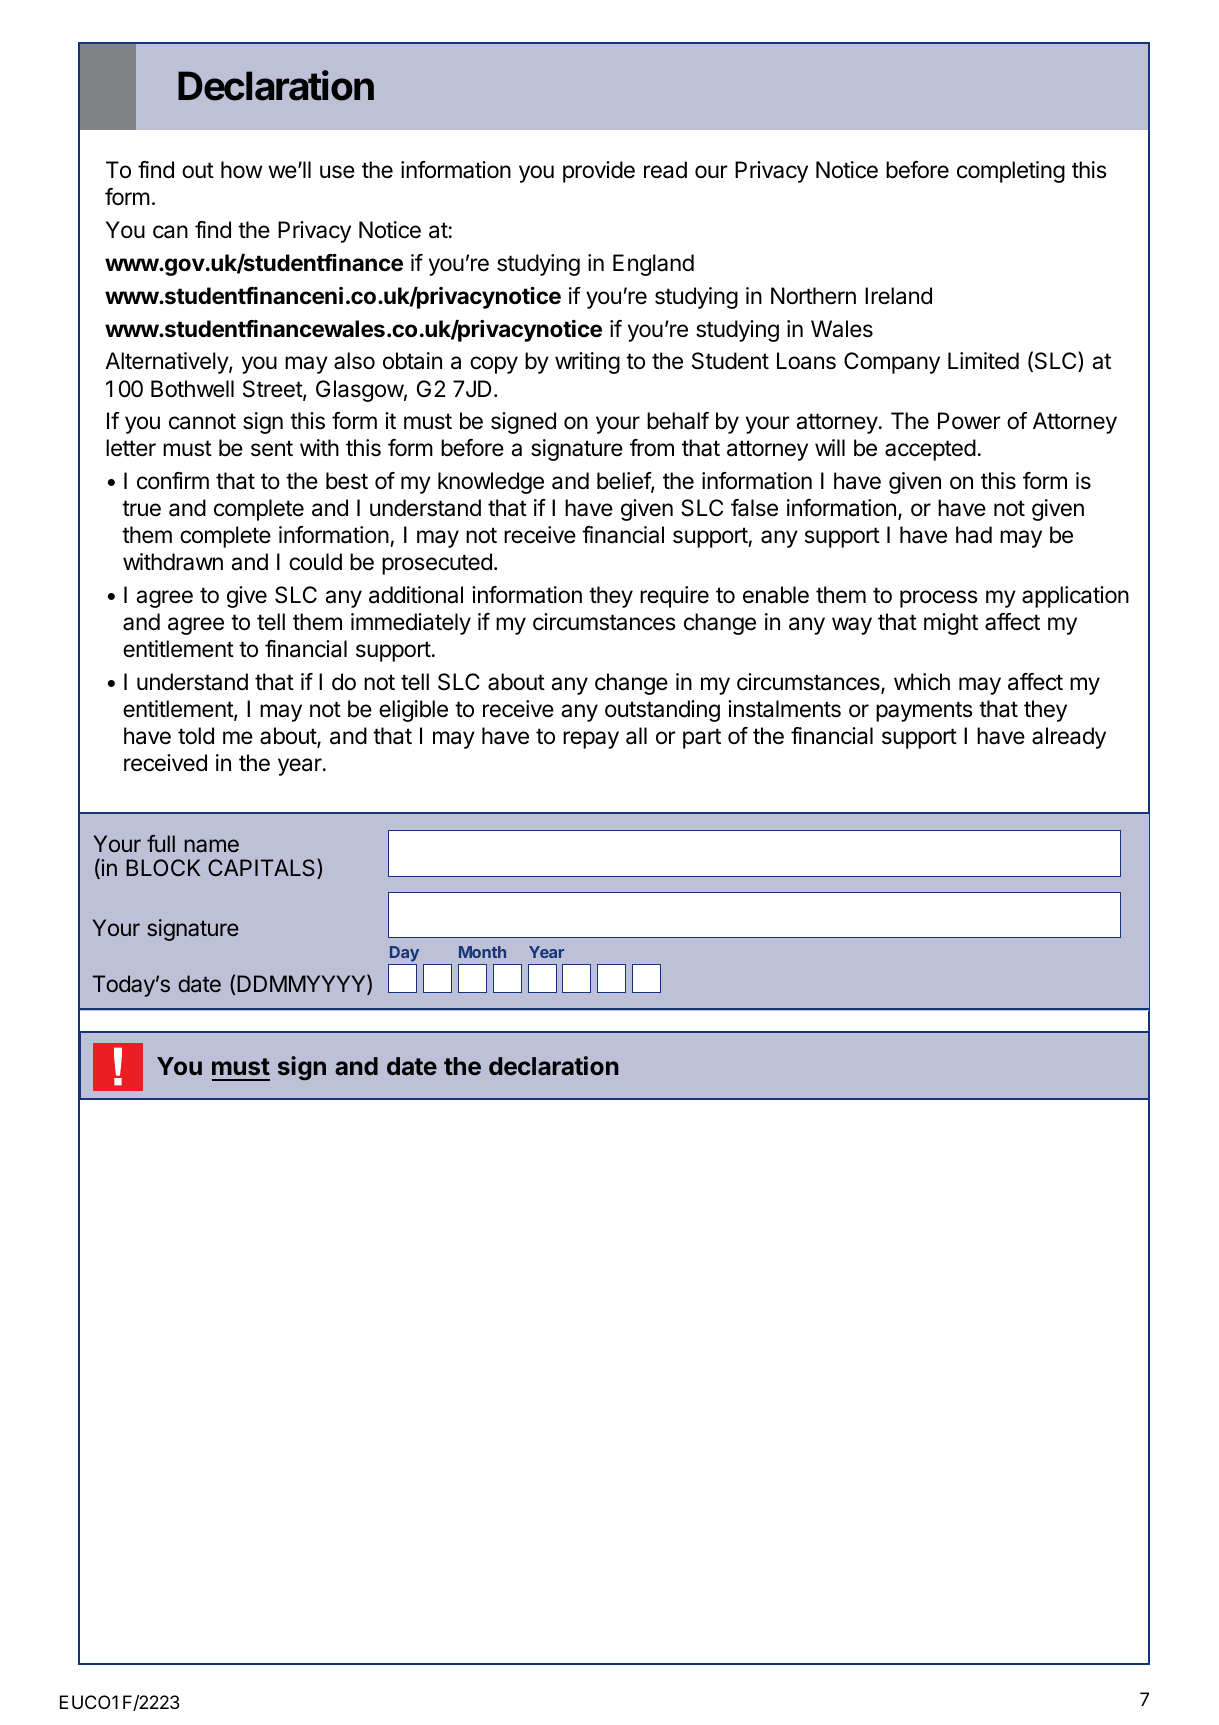 The image size is (1219, 1725). I want to click on Month, so click(482, 952).
